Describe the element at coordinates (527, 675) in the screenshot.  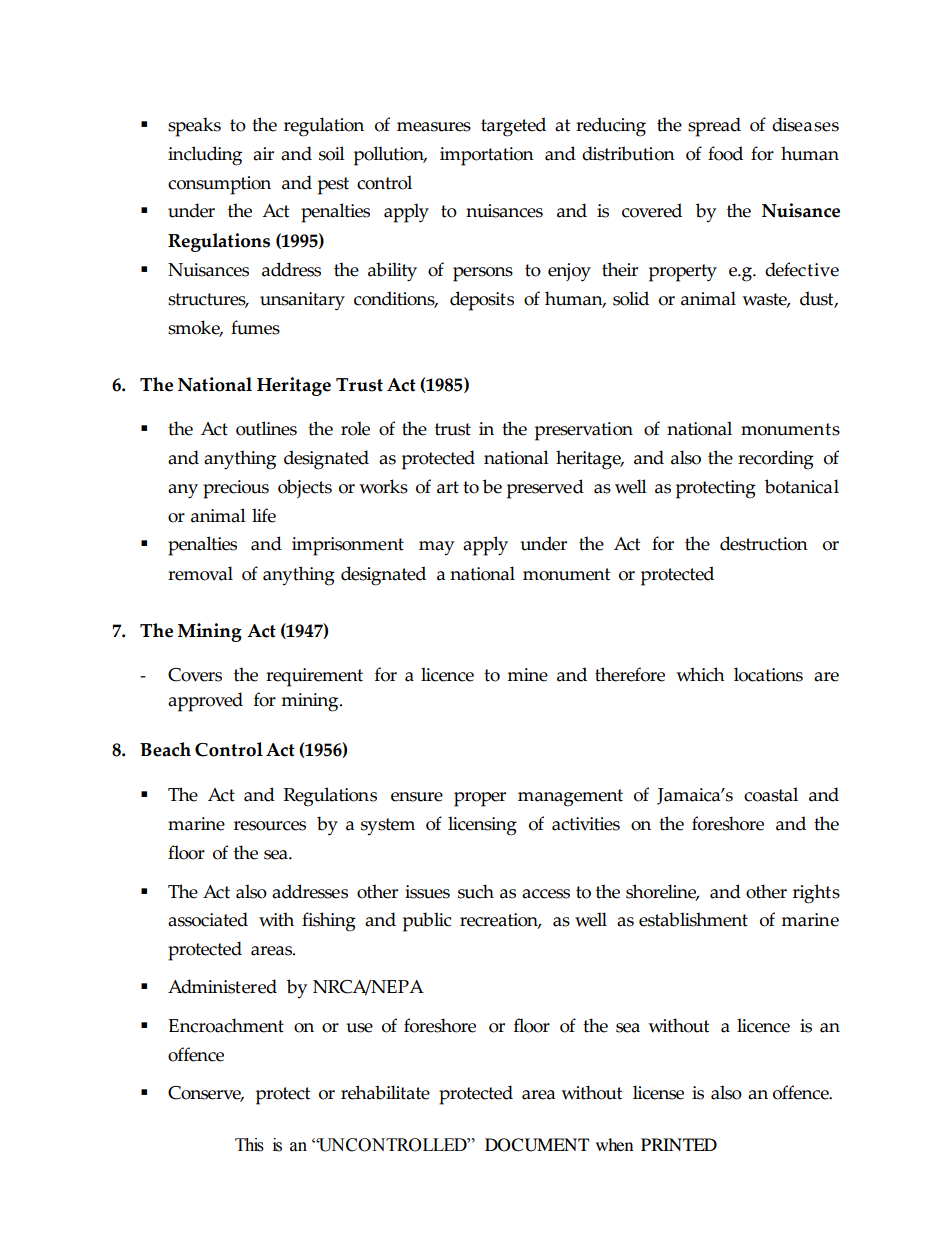
I see `mine` at that location.
